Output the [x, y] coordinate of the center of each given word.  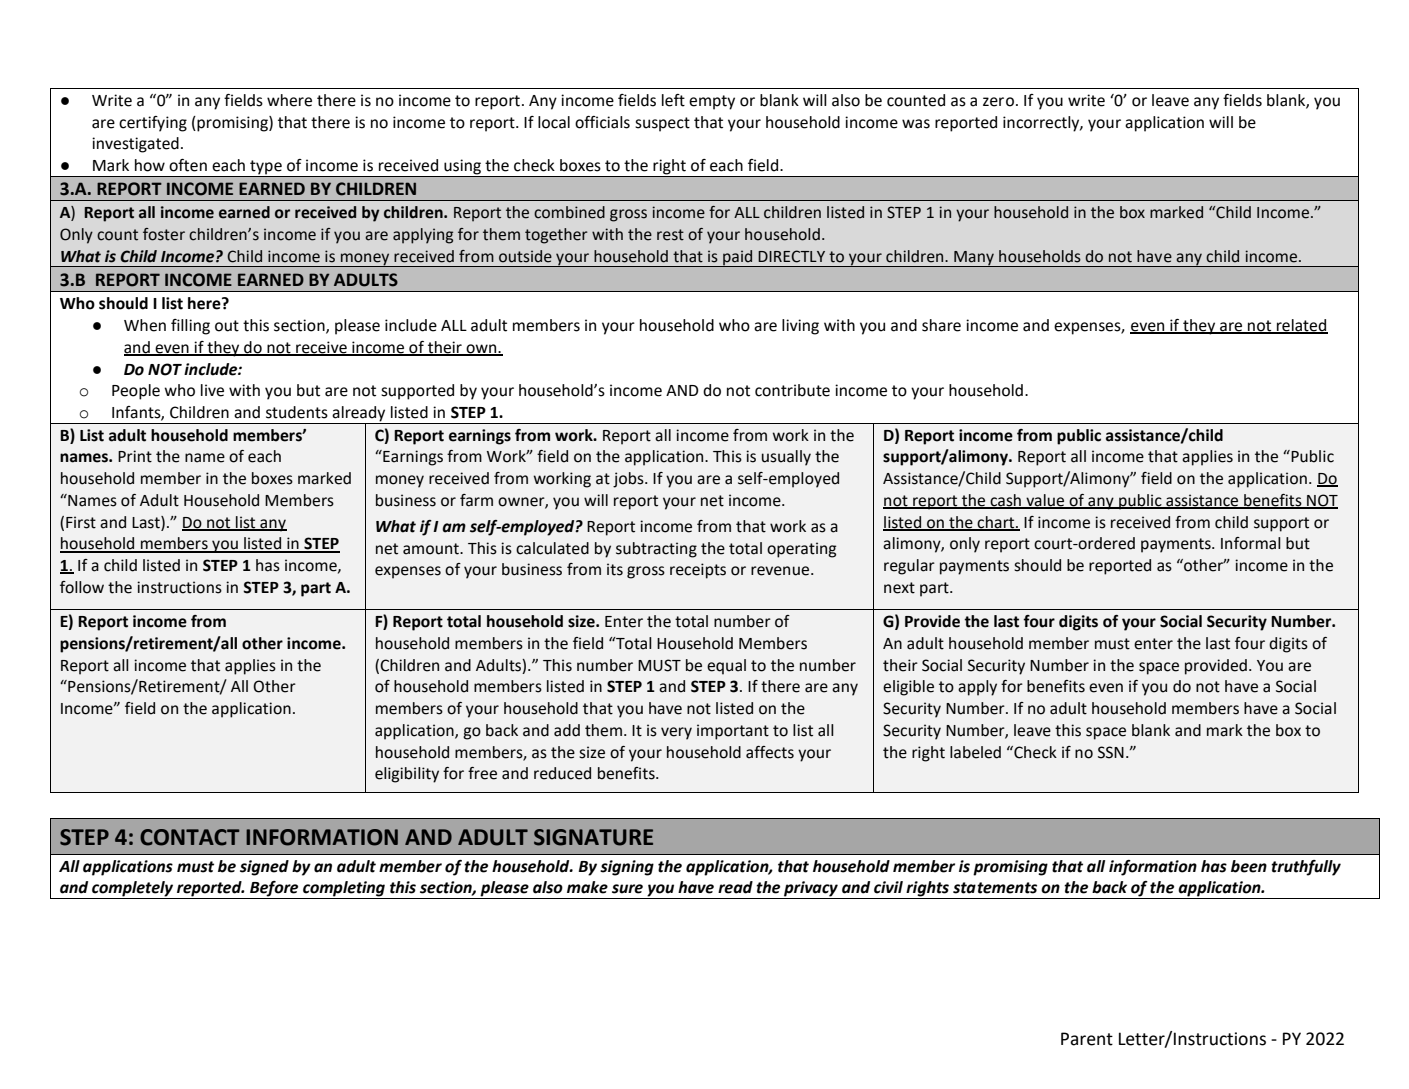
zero [998, 102]
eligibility [407, 775]
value [1045, 501]
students [297, 412]
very [676, 733]
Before [274, 890]
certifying [153, 124]
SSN [1111, 752]
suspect [662, 124]
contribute [792, 390]
